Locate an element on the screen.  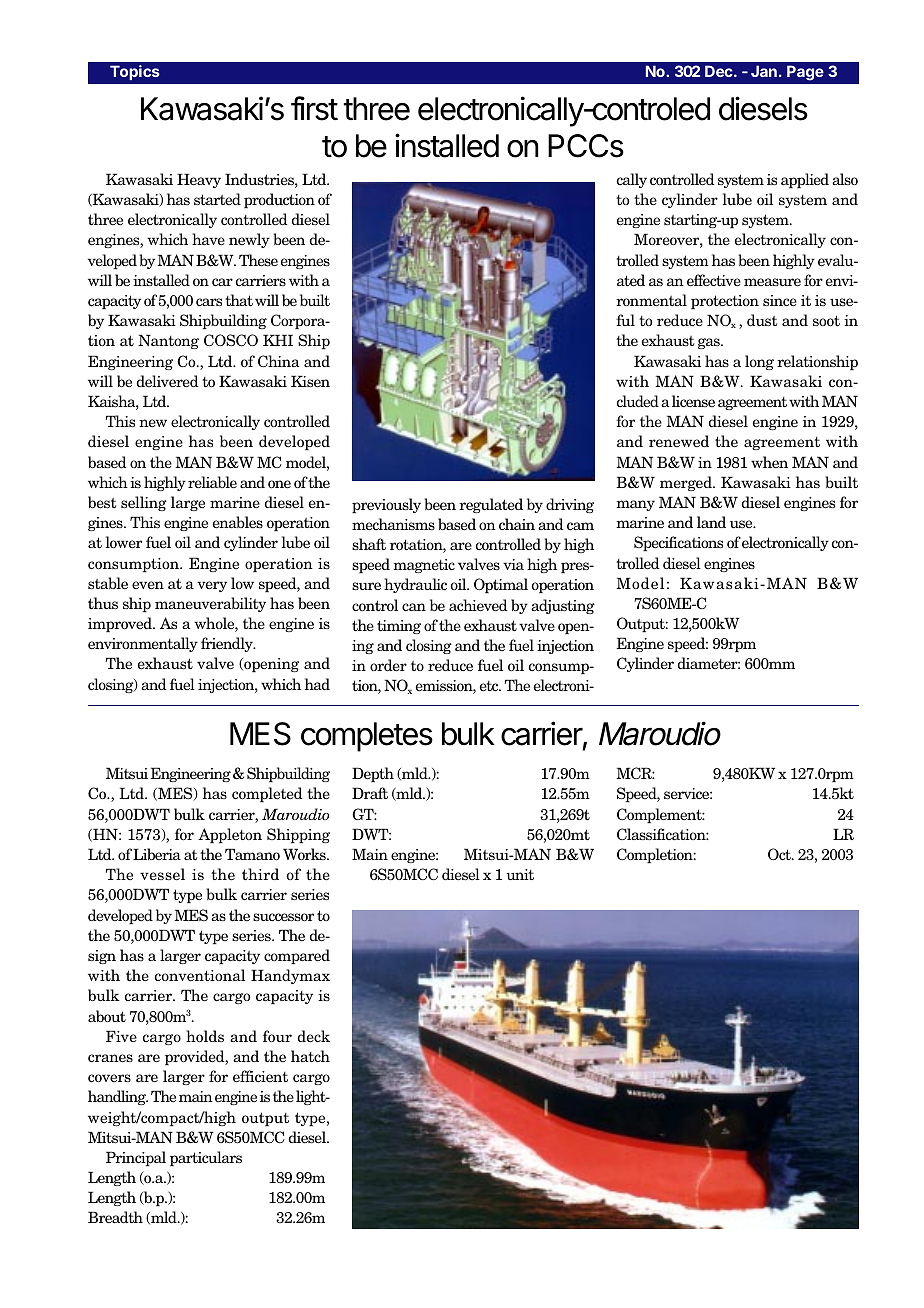
Topics is located at coordinates (135, 72).
